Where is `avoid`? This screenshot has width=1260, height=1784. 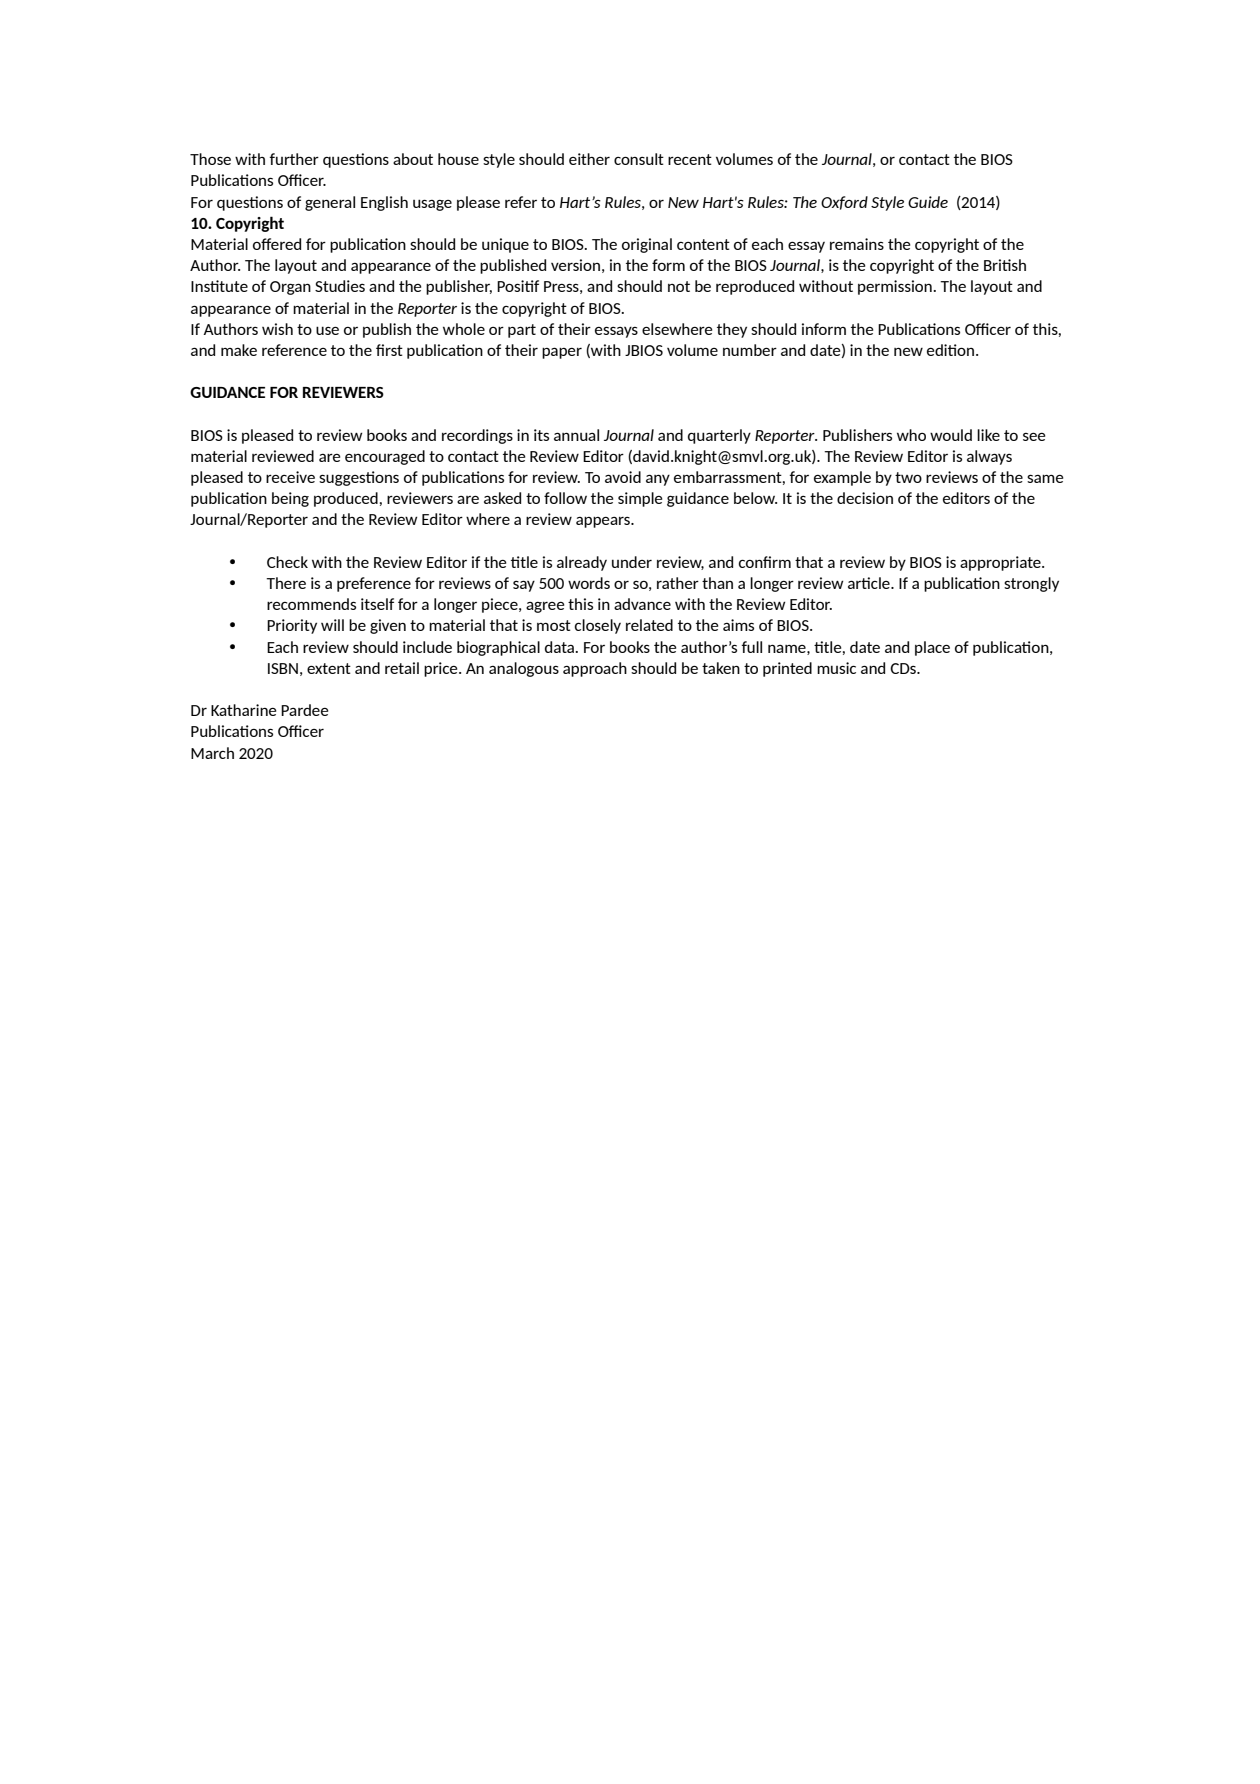 avoid is located at coordinates (623, 477).
